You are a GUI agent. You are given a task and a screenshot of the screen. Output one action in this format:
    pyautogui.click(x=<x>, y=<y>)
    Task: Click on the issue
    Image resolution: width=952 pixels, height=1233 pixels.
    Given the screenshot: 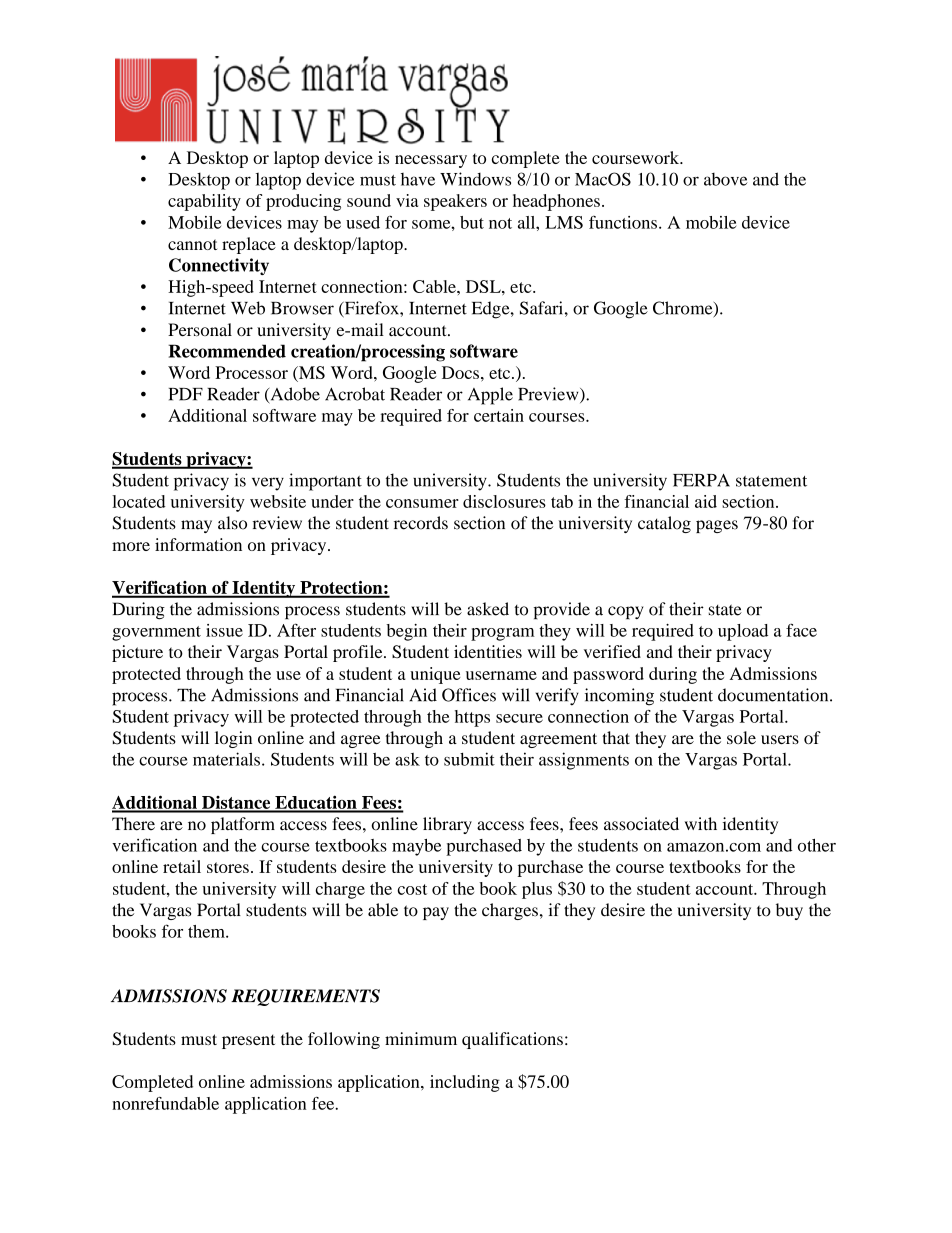 What is the action you would take?
    pyautogui.click(x=224, y=630)
